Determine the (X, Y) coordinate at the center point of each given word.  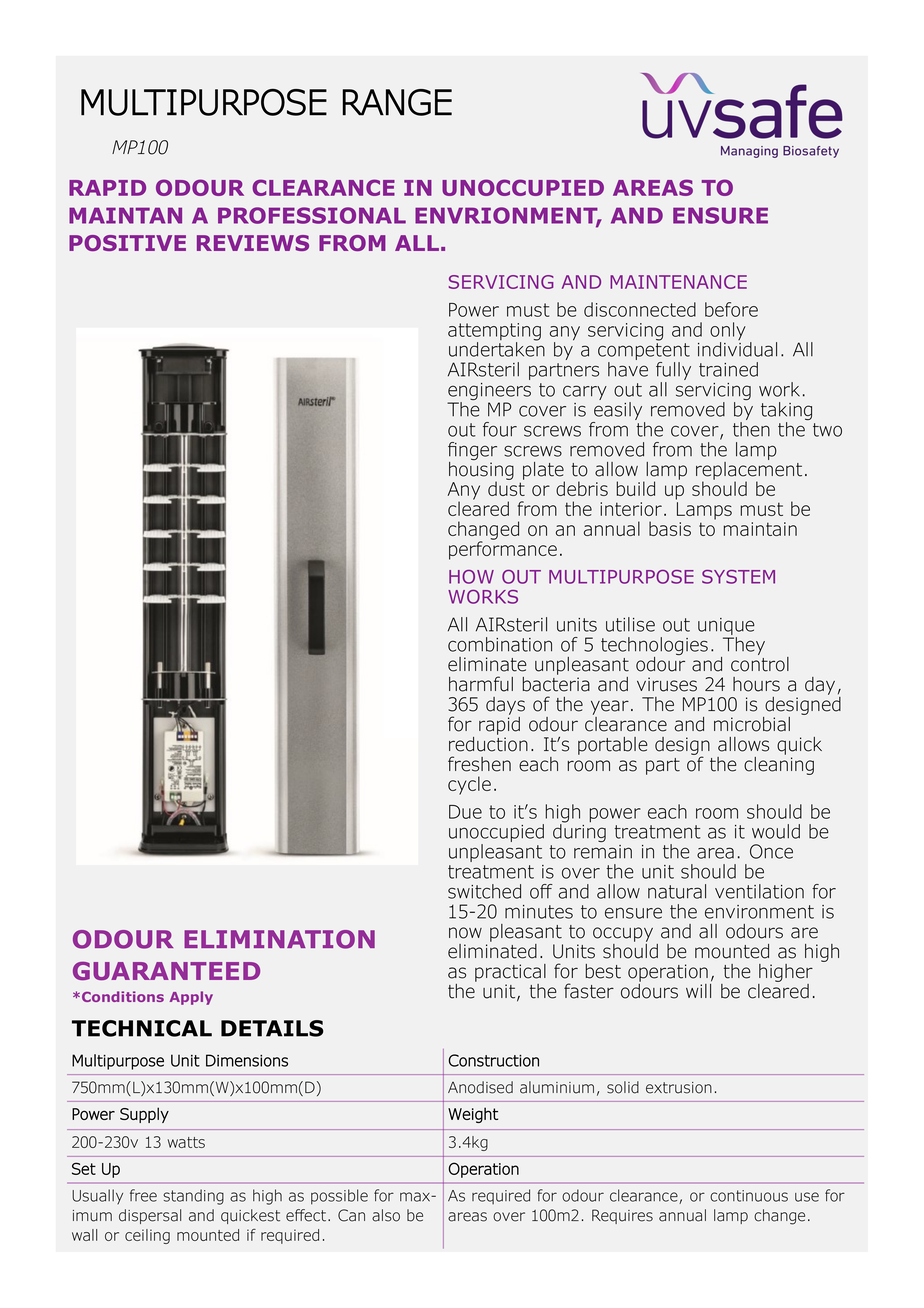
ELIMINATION (279, 939)
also (386, 1215)
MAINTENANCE (678, 282)
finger (472, 452)
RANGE (397, 102)
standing (193, 1197)
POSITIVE (127, 243)
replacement (749, 470)
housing (481, 470)
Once (771, 851)
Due (465, 812)
